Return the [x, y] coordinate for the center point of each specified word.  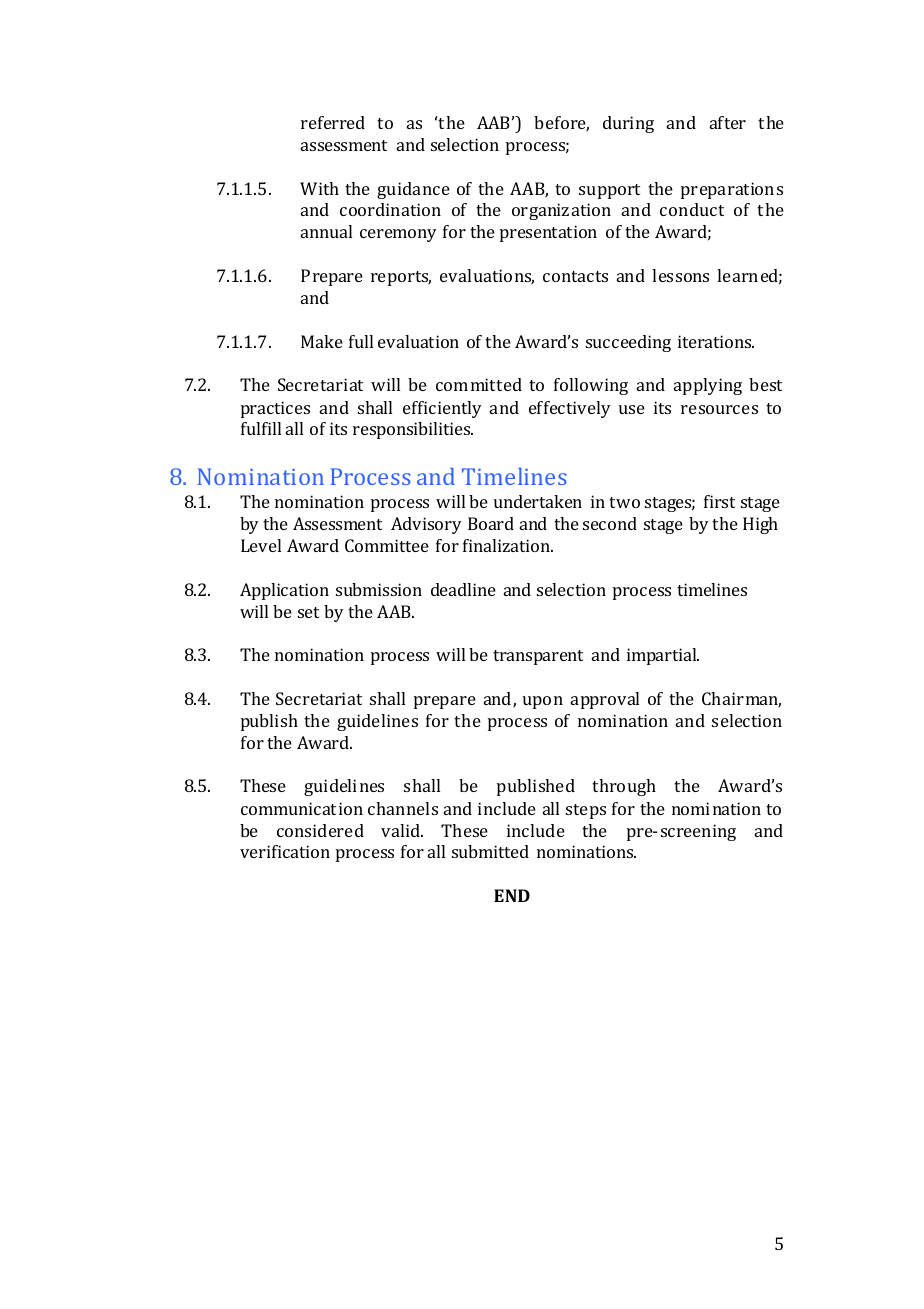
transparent [538, 657]
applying [708, 386]
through [624, 787]
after [728, 122]
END [512, 895]
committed [479, 384]
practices [275, 409]
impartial [663, 656]
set [308, 612]
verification [285, 851]
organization [561, 211]
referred [333, 122]
